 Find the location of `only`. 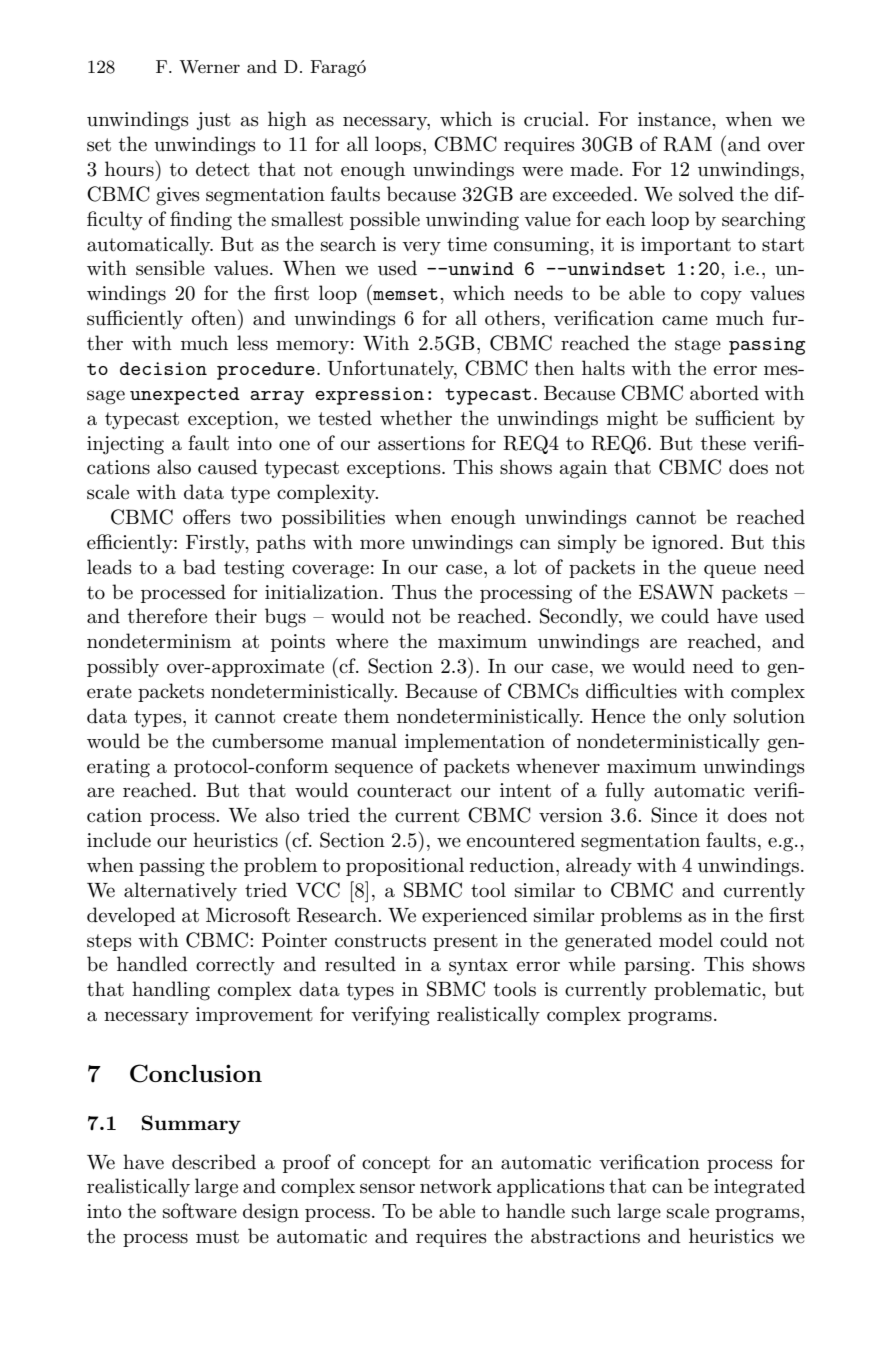

only is located at coordinates (707, 717).
